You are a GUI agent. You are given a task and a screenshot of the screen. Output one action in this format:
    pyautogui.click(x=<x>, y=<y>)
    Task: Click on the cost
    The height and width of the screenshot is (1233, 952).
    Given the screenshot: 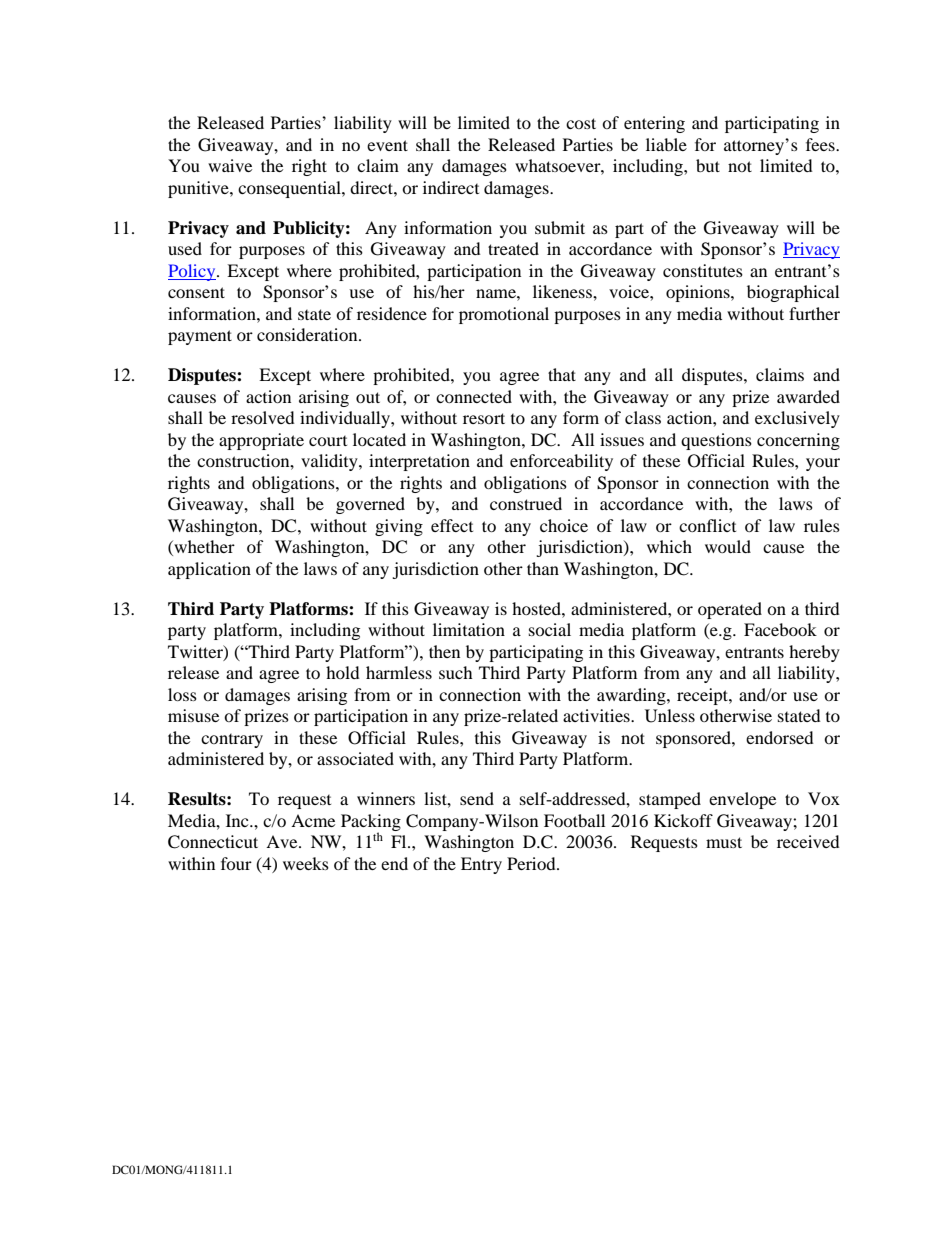 What is the action you would take?
    pyautogui.click(x=581, y=123)
